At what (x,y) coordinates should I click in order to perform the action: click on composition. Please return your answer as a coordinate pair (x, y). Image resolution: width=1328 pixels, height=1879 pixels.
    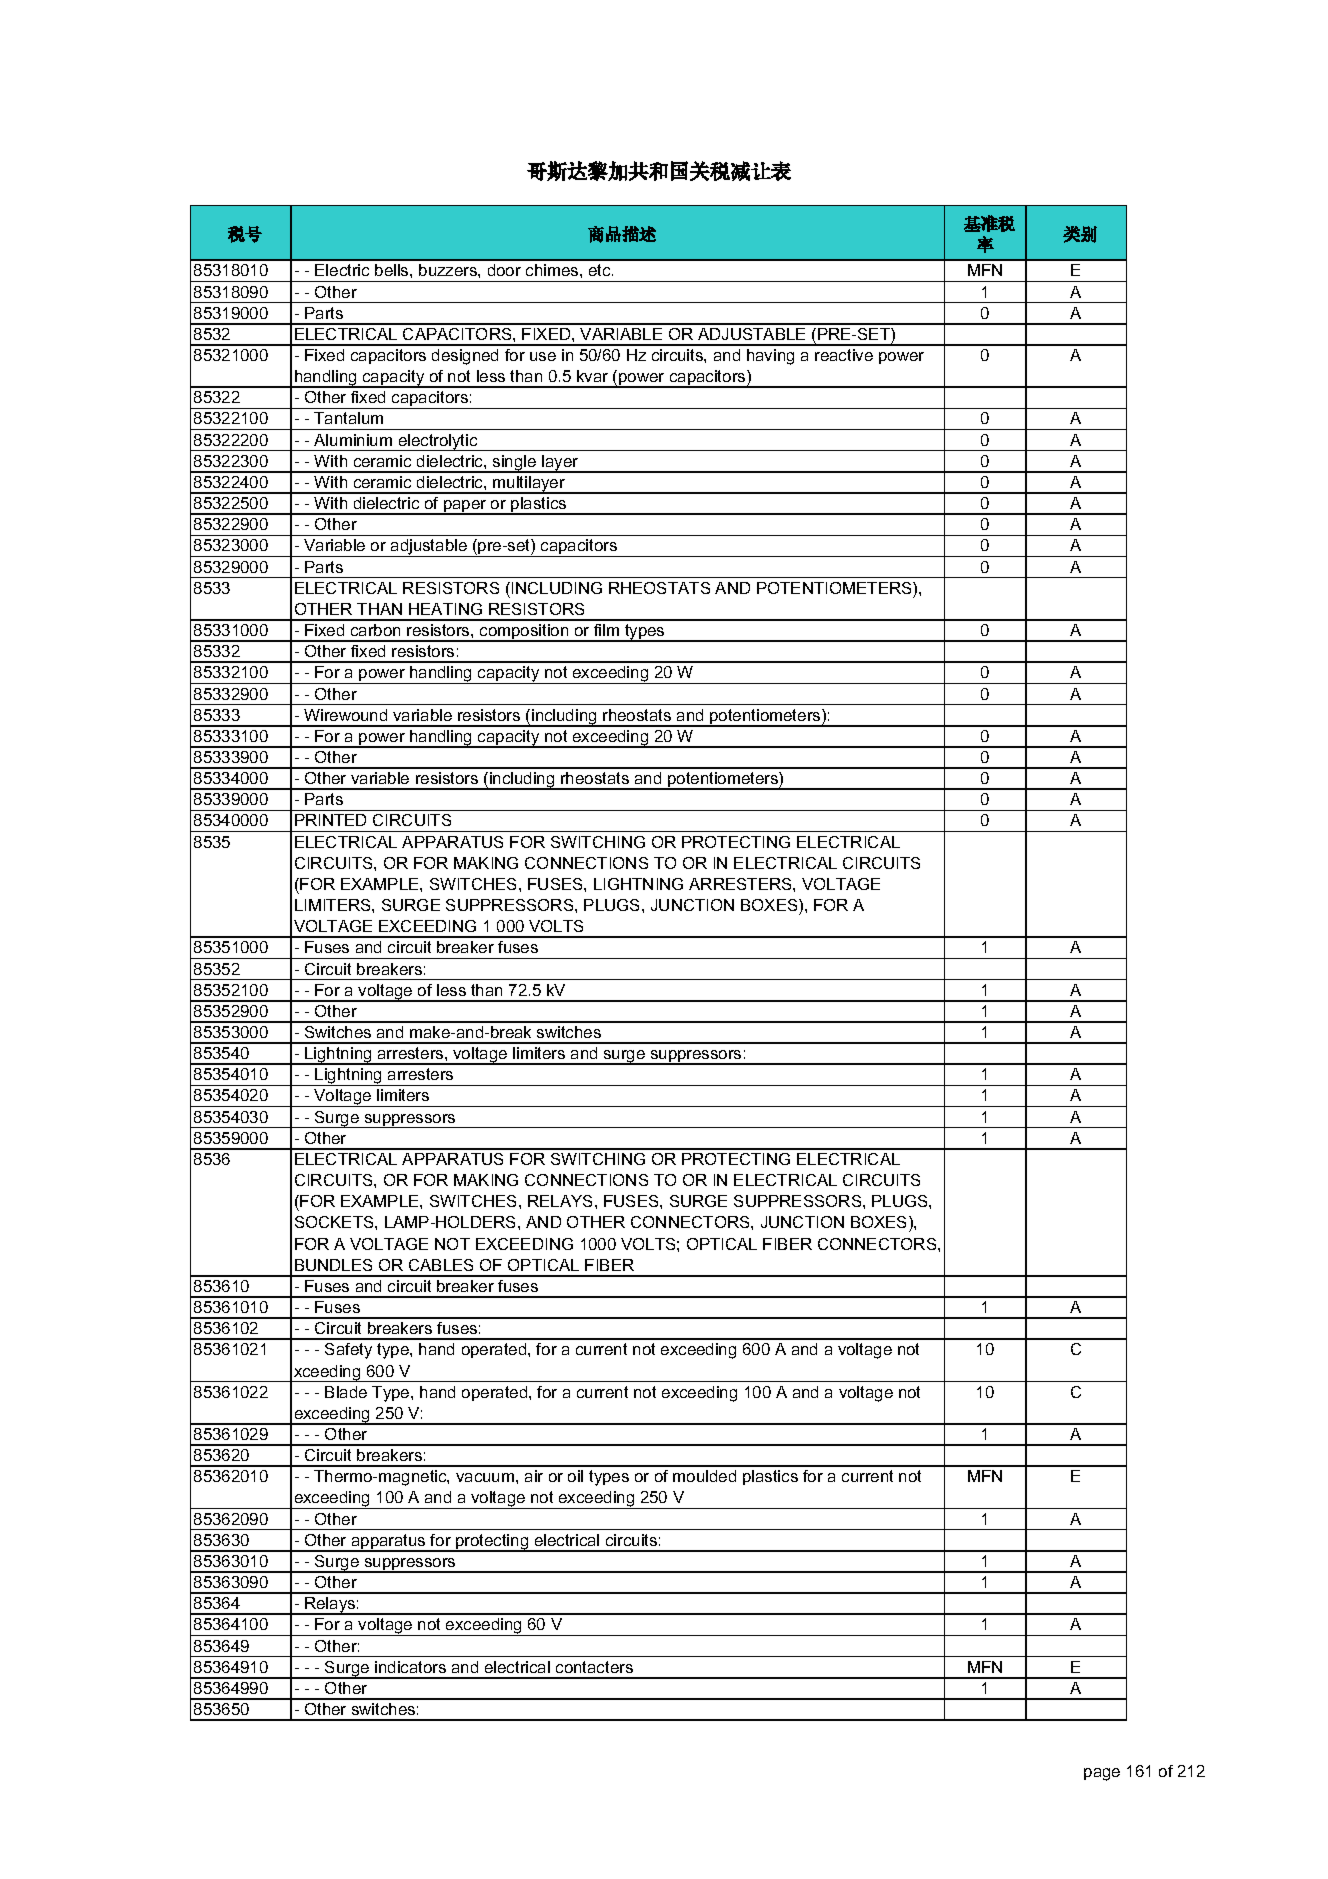
    Looking at the image, I should click on (524, 633).
